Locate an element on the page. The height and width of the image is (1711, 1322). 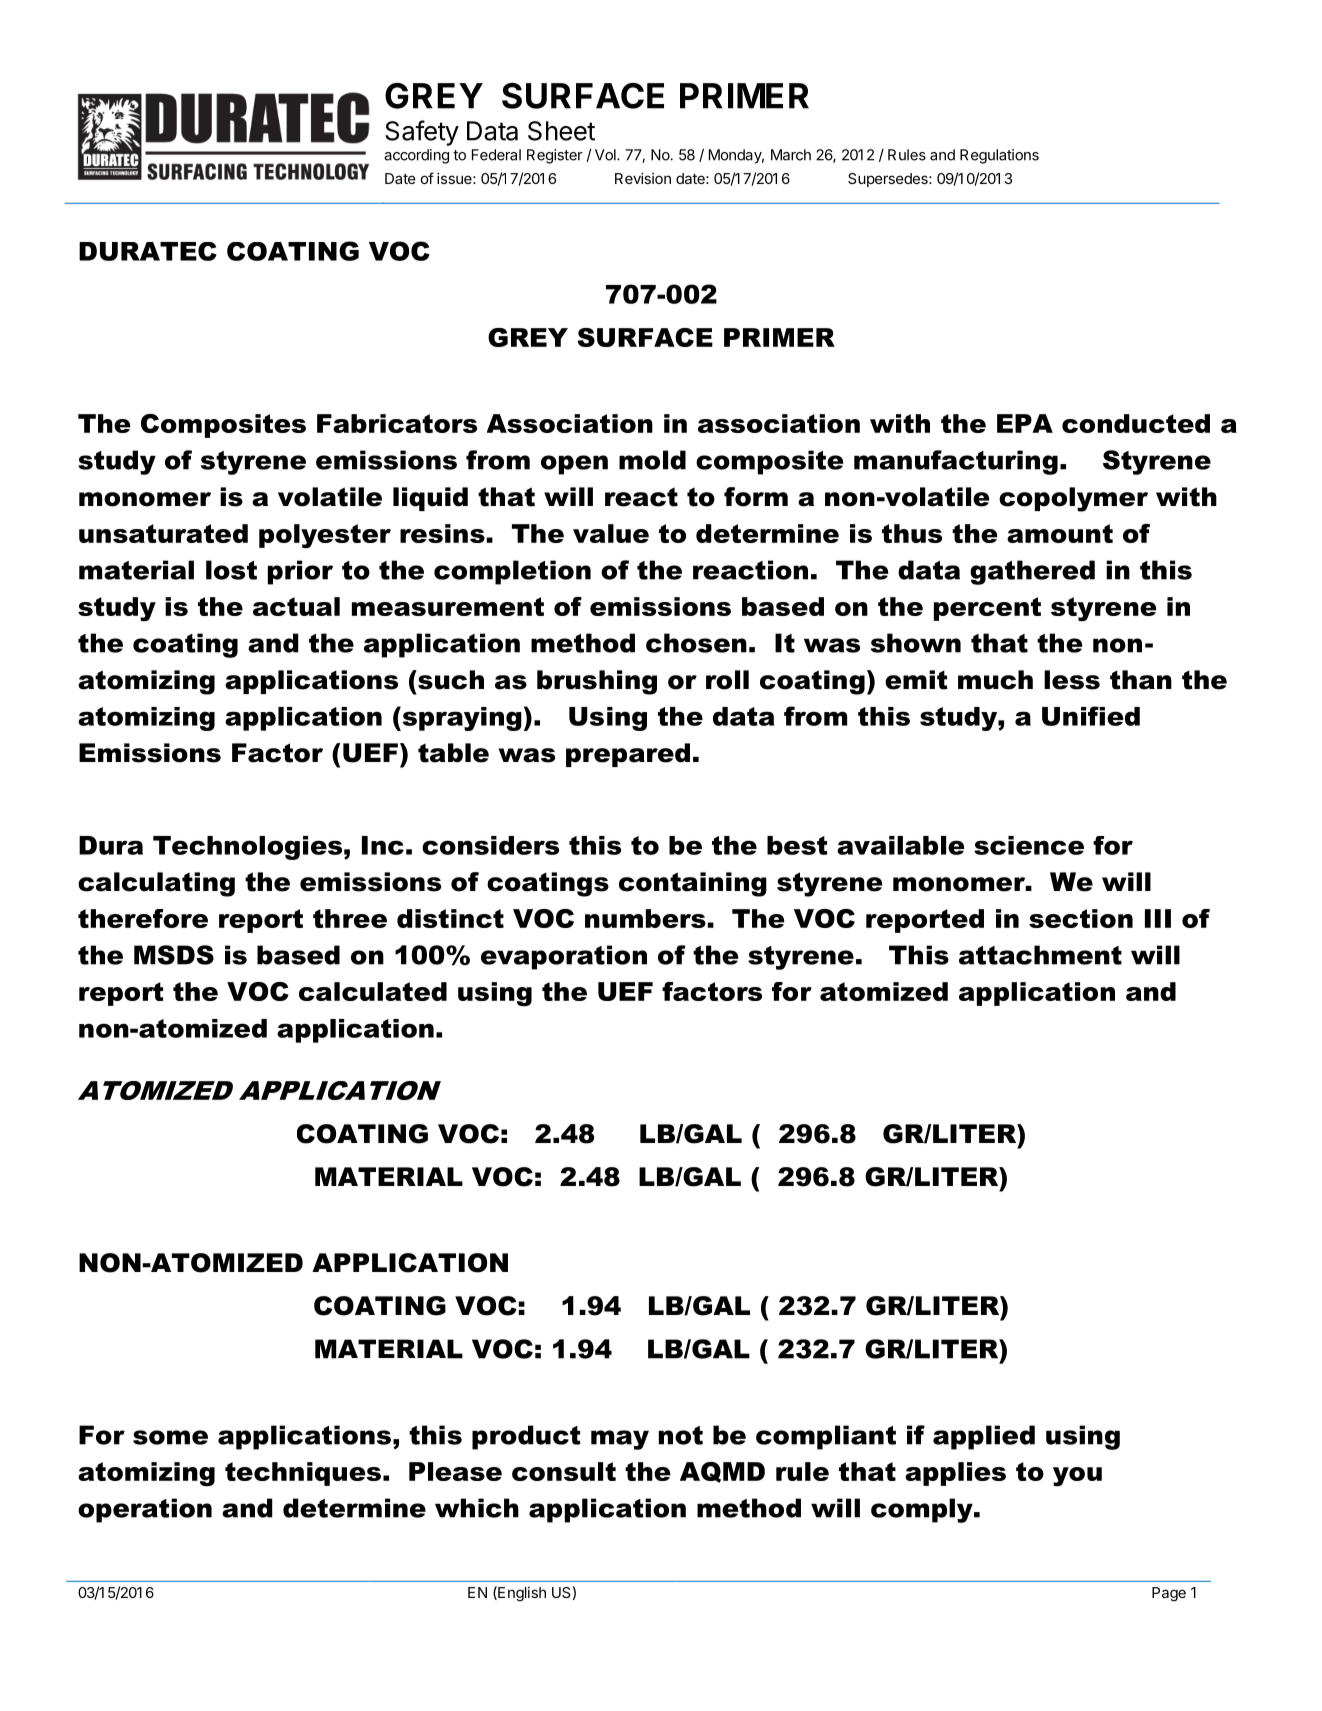
you is located at coordinates (1077, 1476).
